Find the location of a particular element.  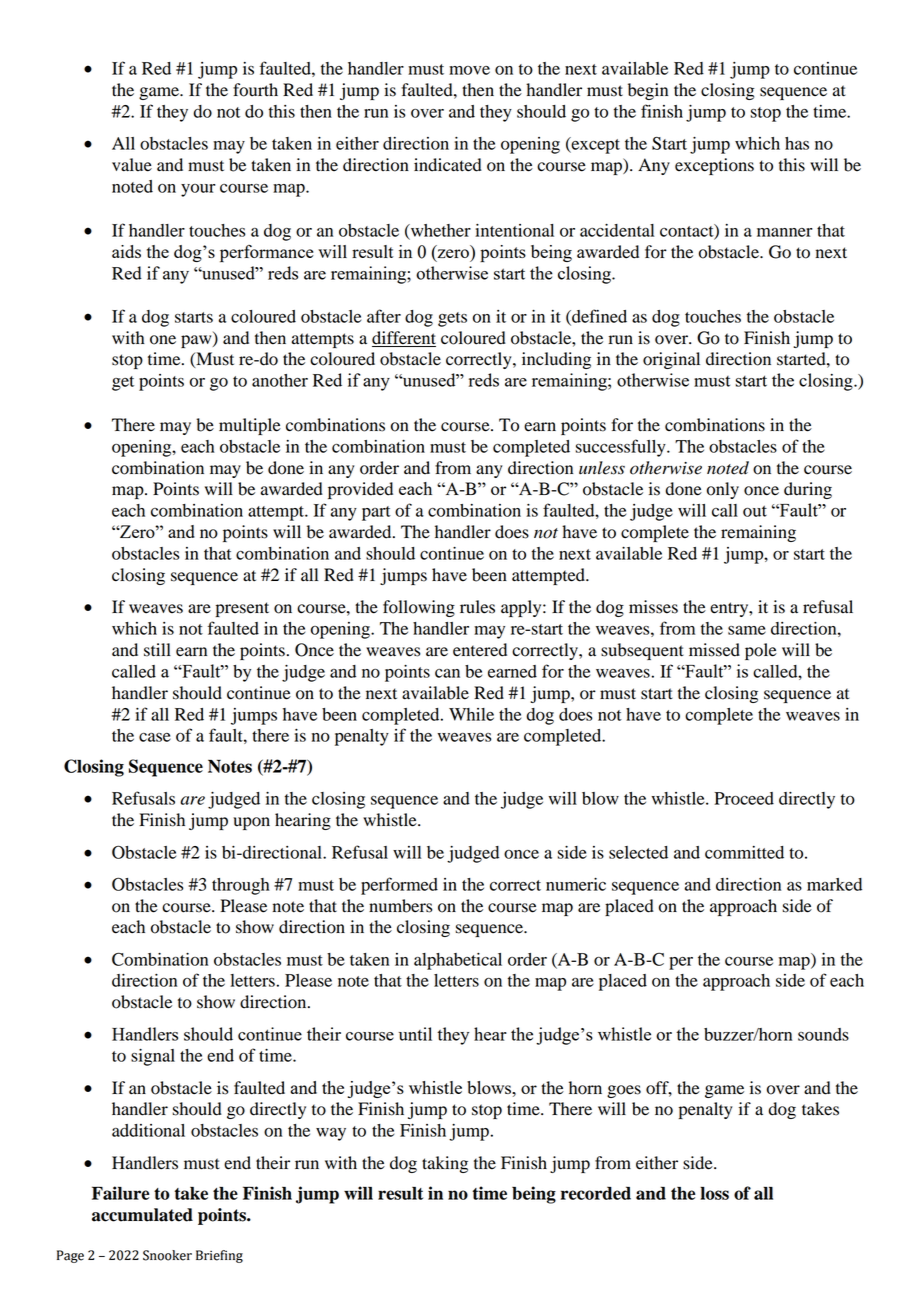

accumulated is located at coordinates (142, 1215).
